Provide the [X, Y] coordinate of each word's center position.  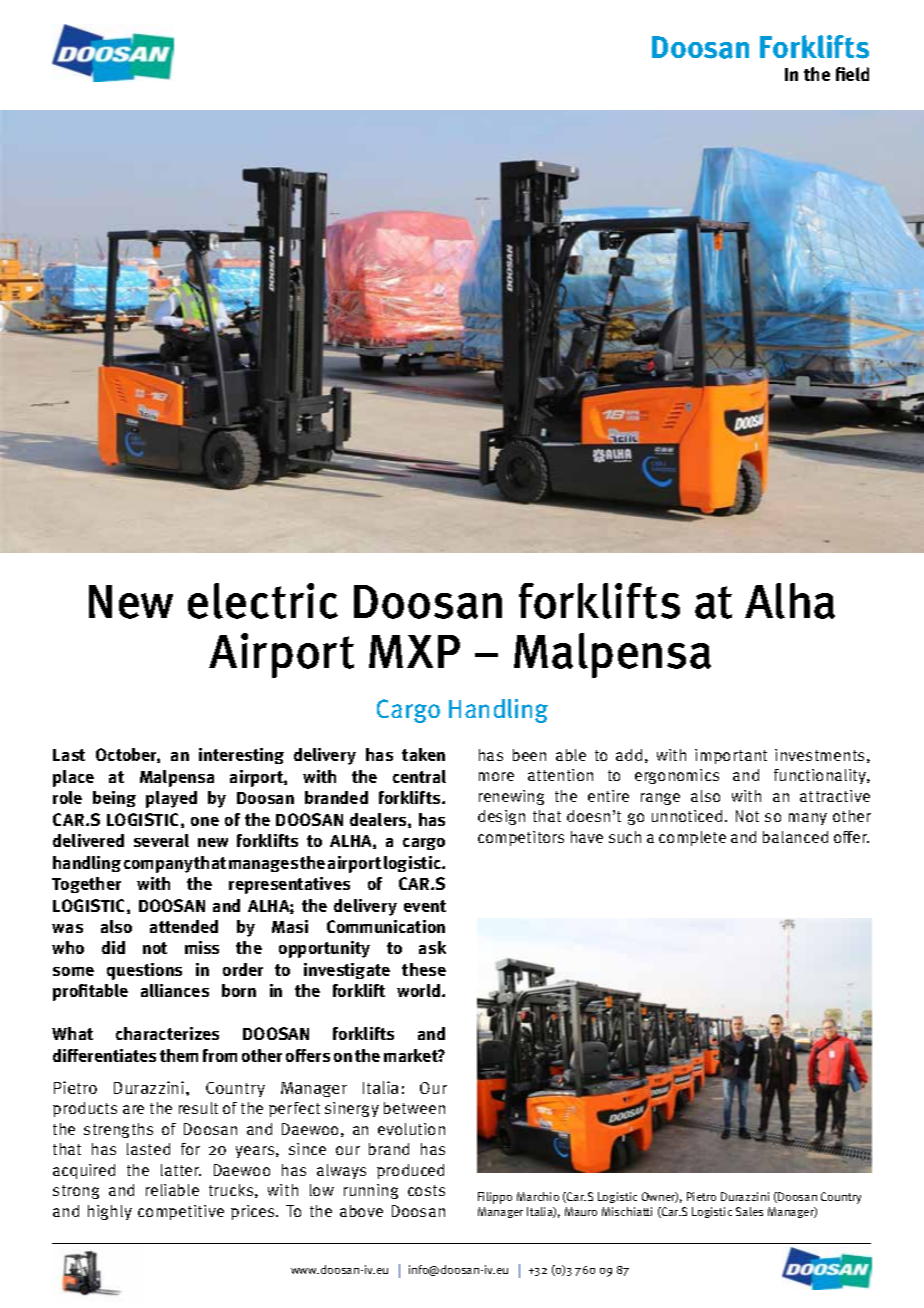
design [501, 817]
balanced [795, 837]
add [629, 755]
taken [423, 754]
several [161, 840]
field [852, 74]
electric [263, 601]
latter [181, 1170]
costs [426, 1190]
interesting [241, 756]
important [731, 756]
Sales [749, 1211]
